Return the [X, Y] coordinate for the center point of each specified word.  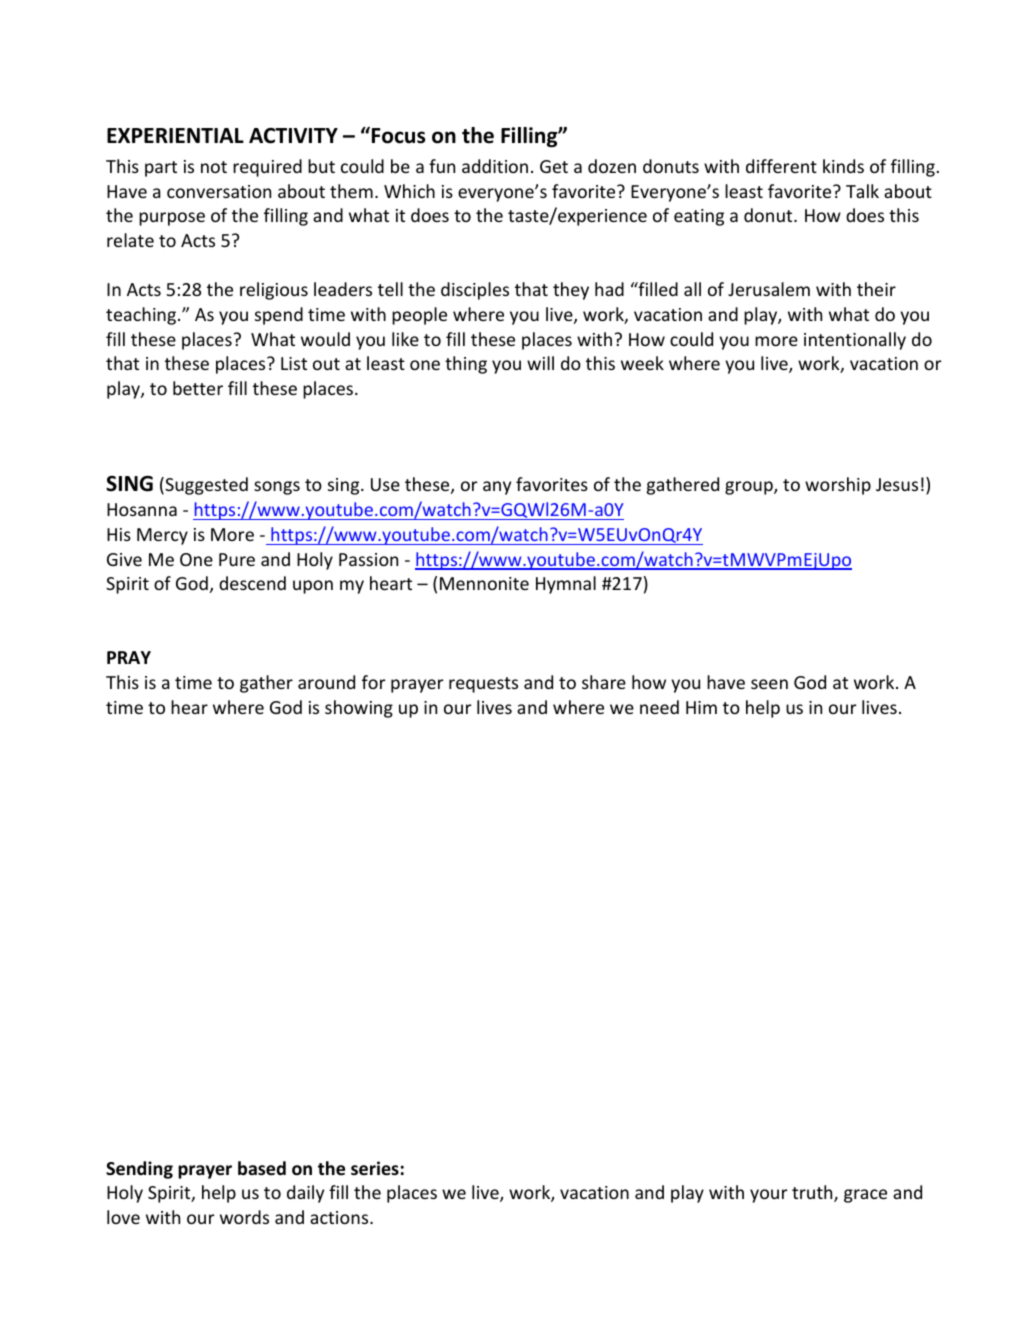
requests [483, 685]
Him [701, 707]
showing [359, 709]
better [198, 388]
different [781, 166]
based [262, 1168]
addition [495, 166]
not [214, 167]
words [244, 1217]
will [540, 363]
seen [769, 684]
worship [838, 486]
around [326, 682]
